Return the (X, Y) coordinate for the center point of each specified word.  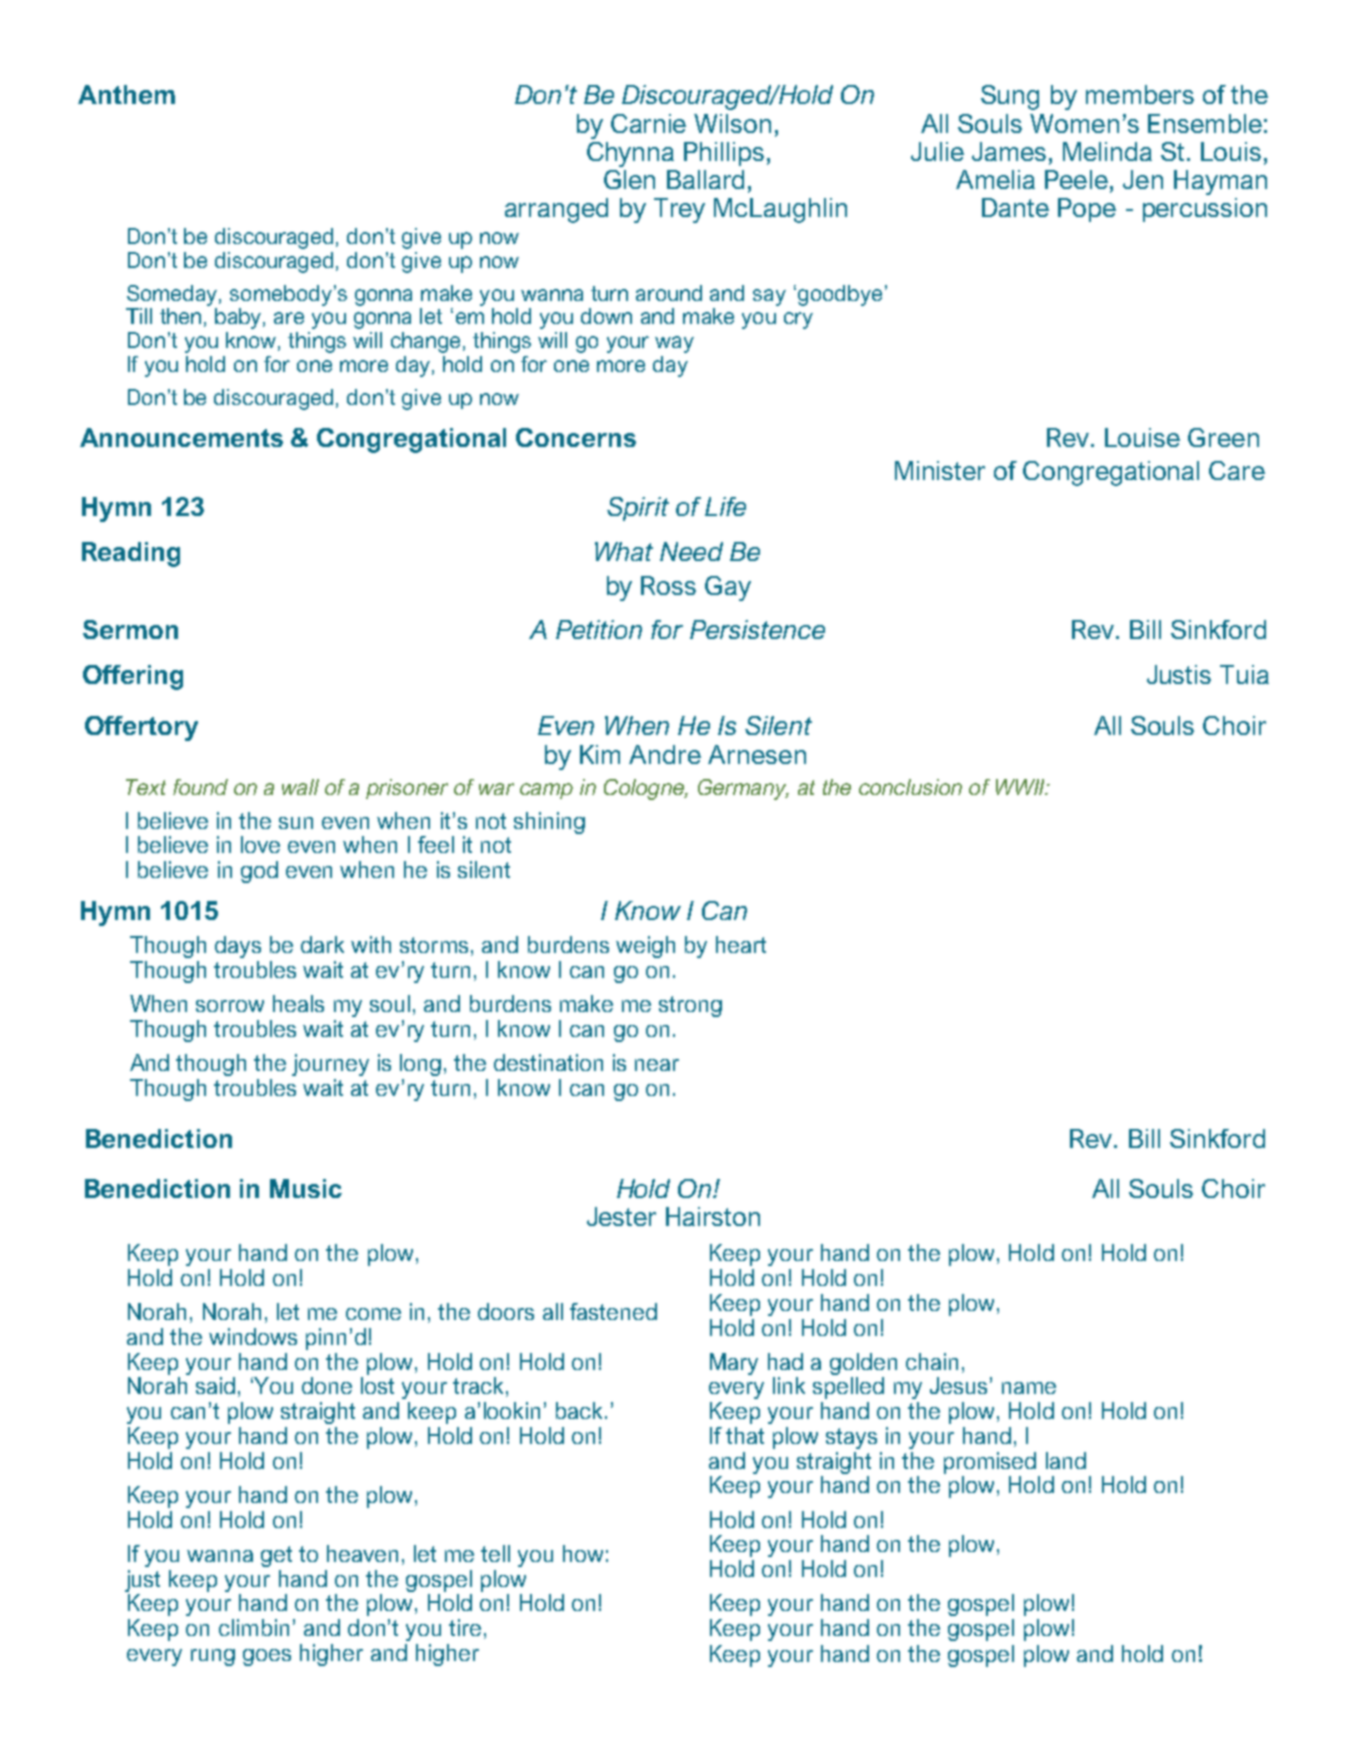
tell (495, 1553)
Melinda (1107, 151)
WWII (1021, 787)
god (259, 872)
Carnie (648, 123)
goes (267, 1657)
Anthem (126, 94)
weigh (645, 947)
